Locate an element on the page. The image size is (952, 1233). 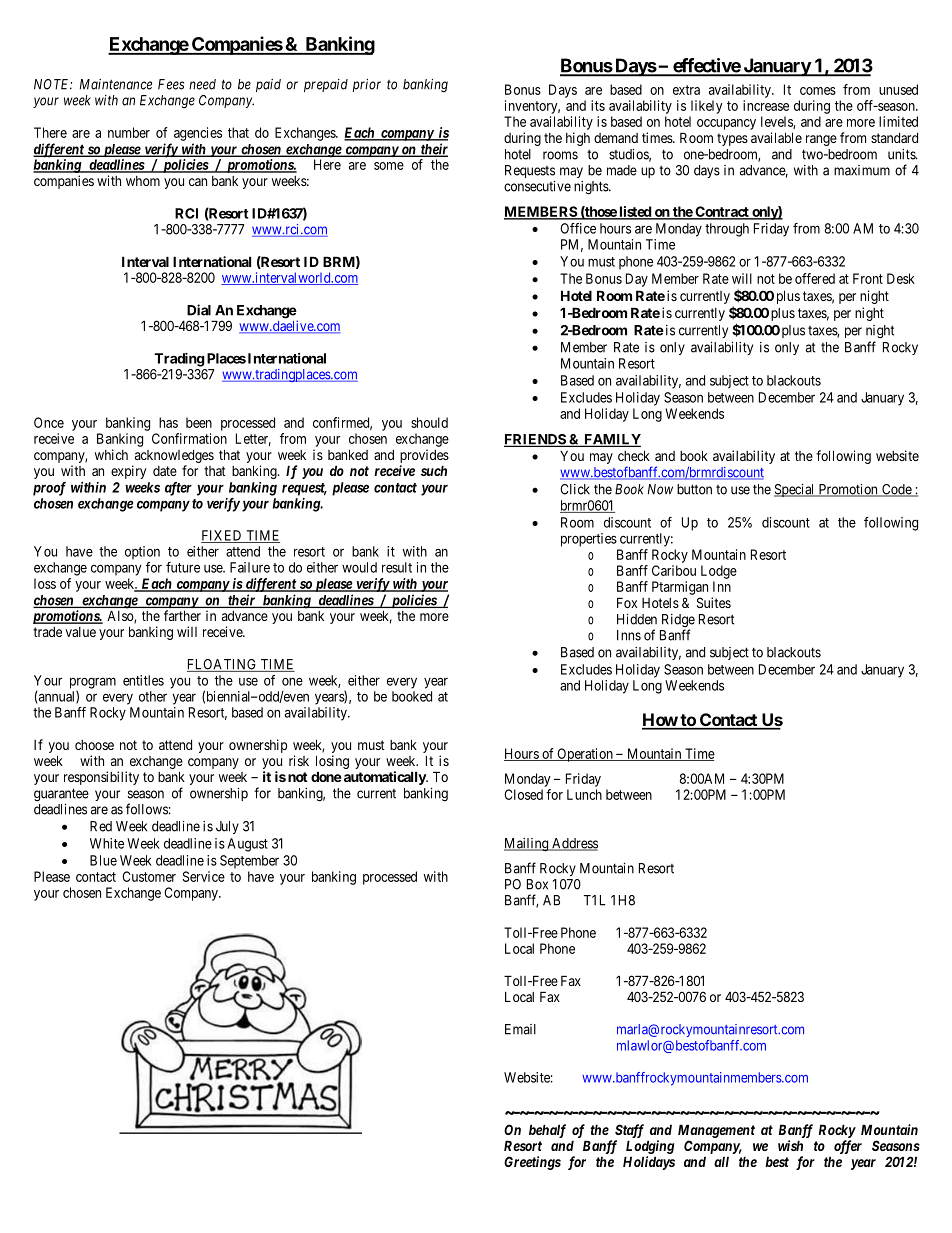
Greetings is located at coordinates (532, 1163).
